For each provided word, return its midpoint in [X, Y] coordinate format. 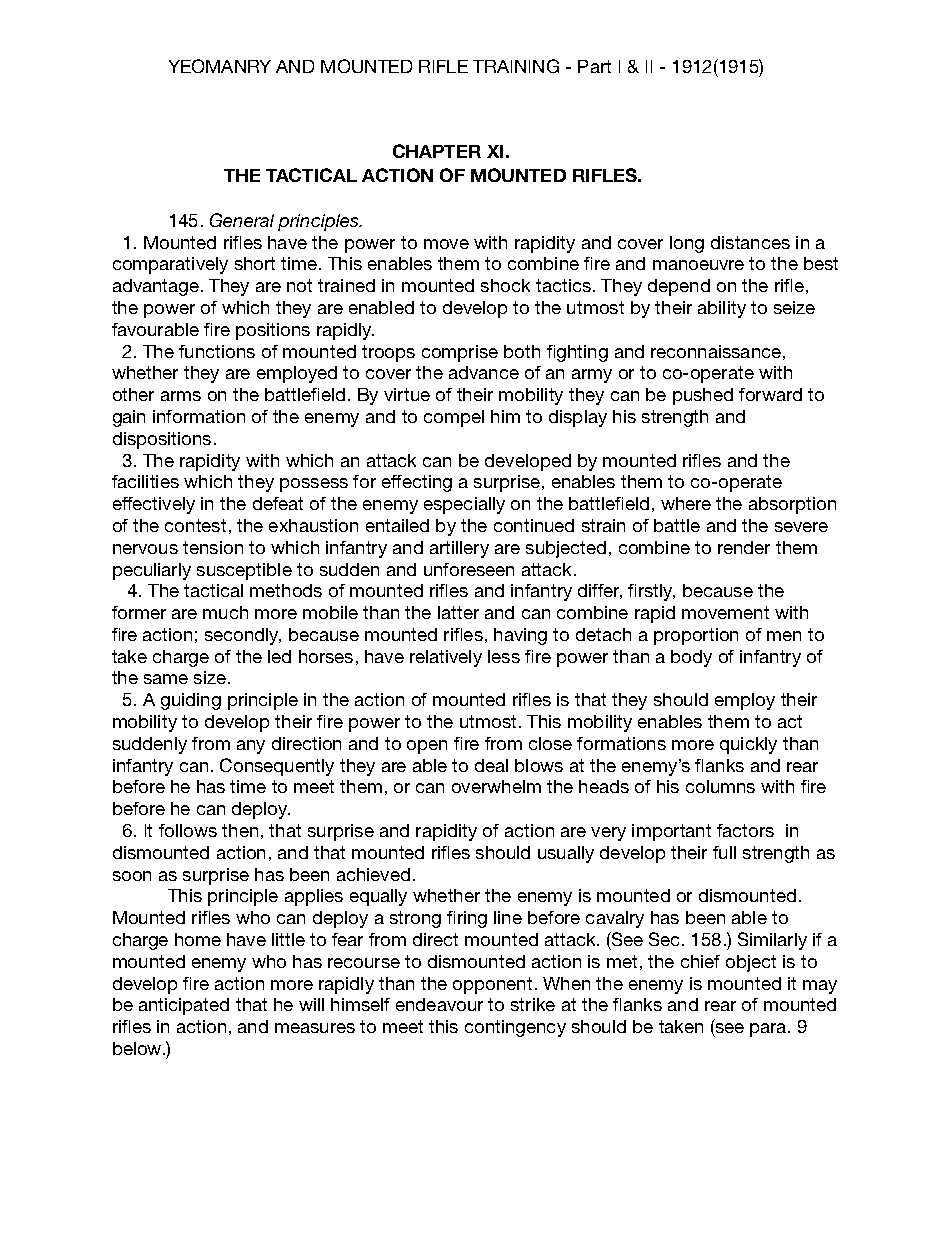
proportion [696, 636]
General [242, 220]
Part [594, 66]
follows [188, 830]
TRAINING [516, 66]
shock [505, 285]
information [199, 416]
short [255, 263]
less [504, 656]
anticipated [184, 1006]
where [686, 503]
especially [464, 505]
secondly [243, 636]
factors [745, 830]
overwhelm [496, 786]
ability [722, 309]
